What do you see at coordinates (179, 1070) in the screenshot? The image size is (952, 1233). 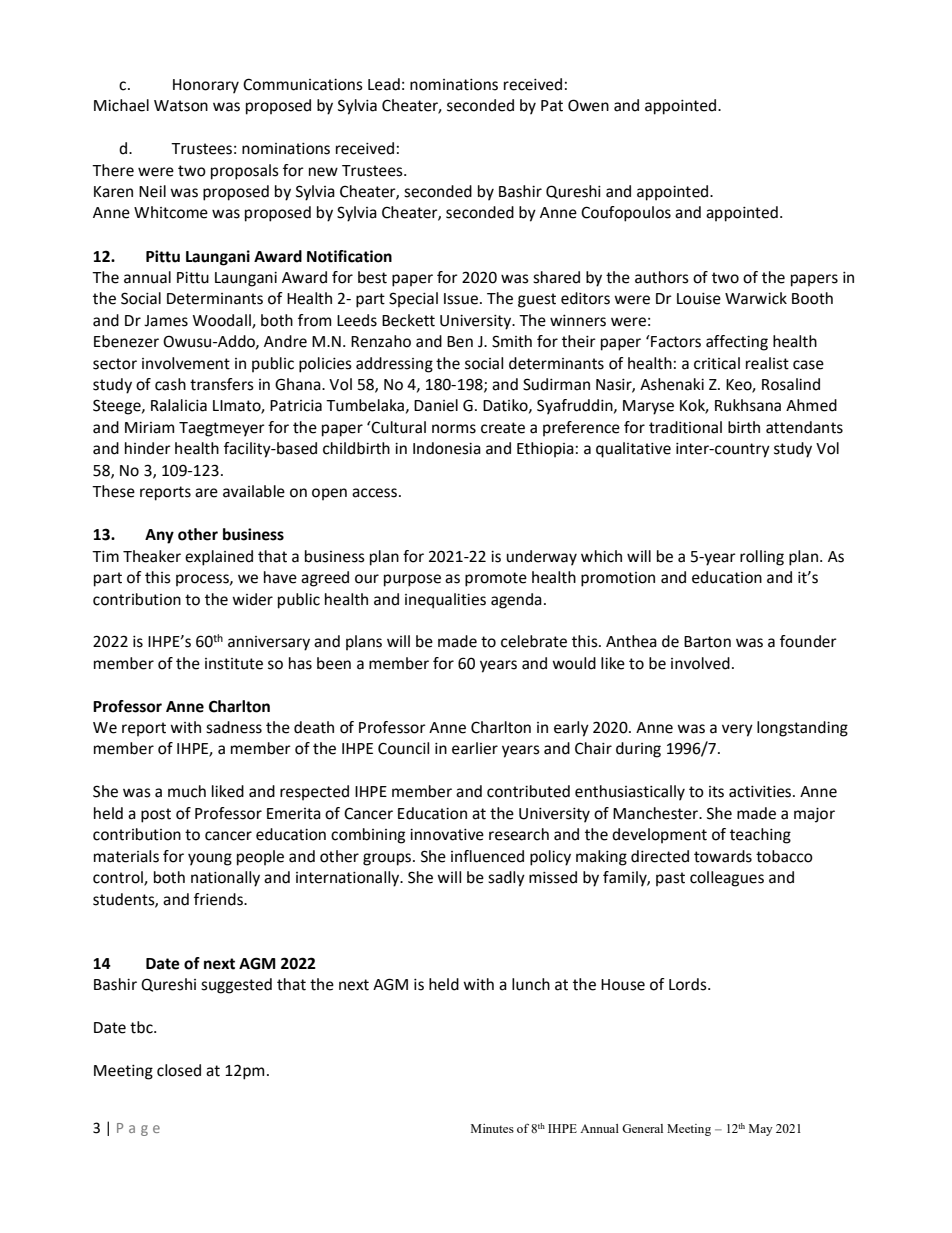 I see `closed` at bounding box center [179, 1070].
